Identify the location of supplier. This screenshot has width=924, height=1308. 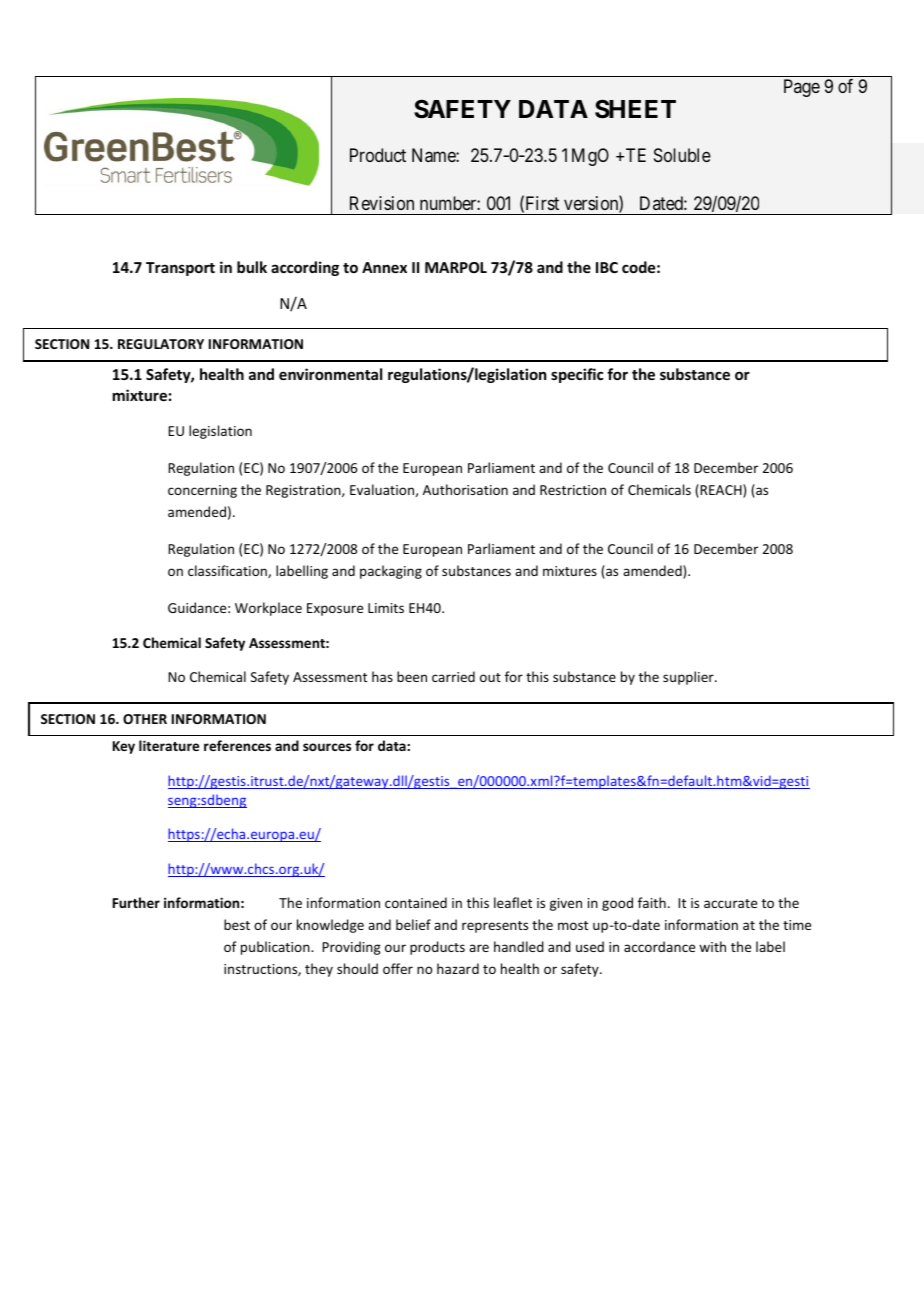
(689, 678).
